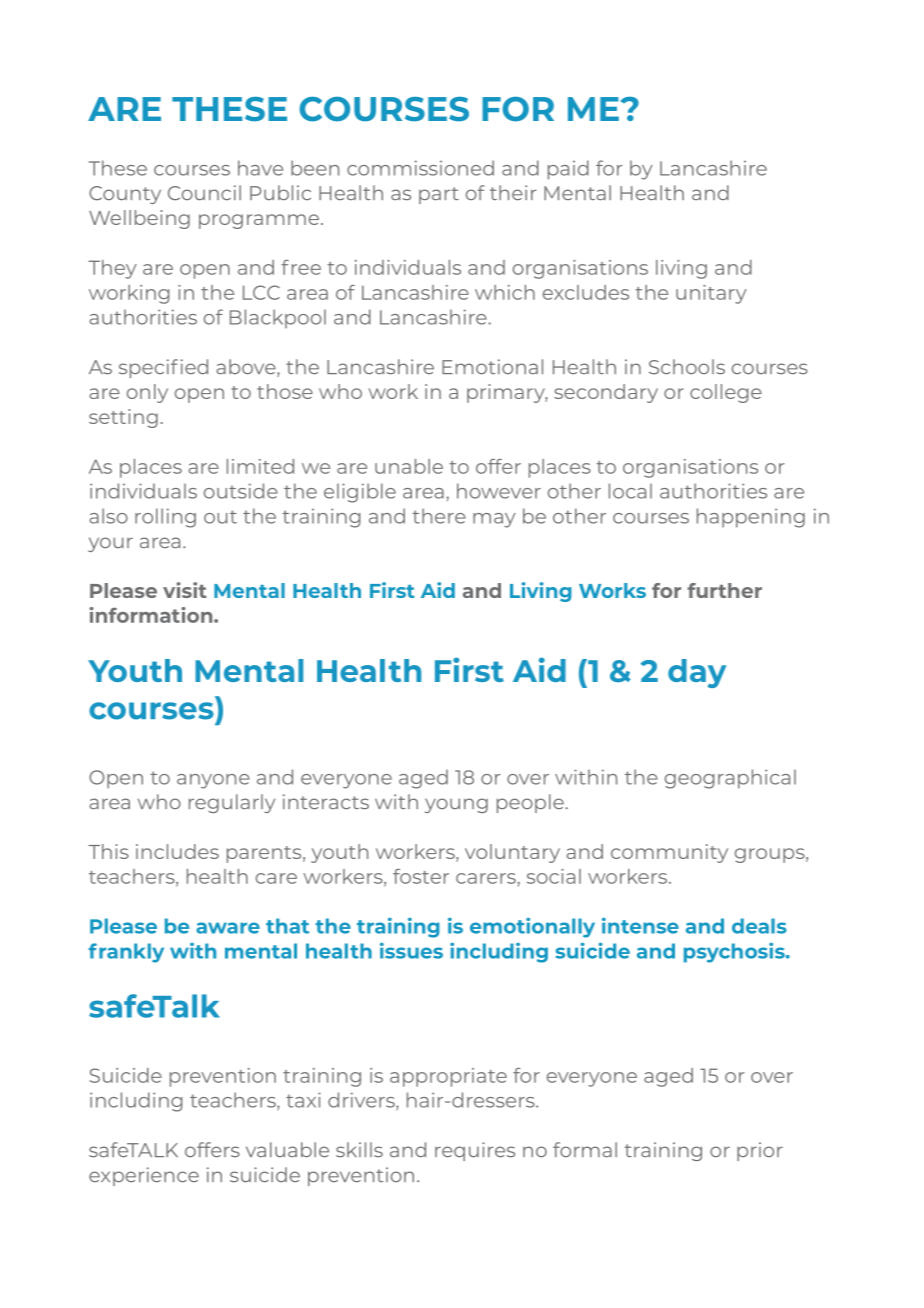 The height and width of the screenshot is (1308, 924). What do you see at coordinates (144, 1176) in the screenshot?
I see `experience` at bounding box center [144, 1176].
